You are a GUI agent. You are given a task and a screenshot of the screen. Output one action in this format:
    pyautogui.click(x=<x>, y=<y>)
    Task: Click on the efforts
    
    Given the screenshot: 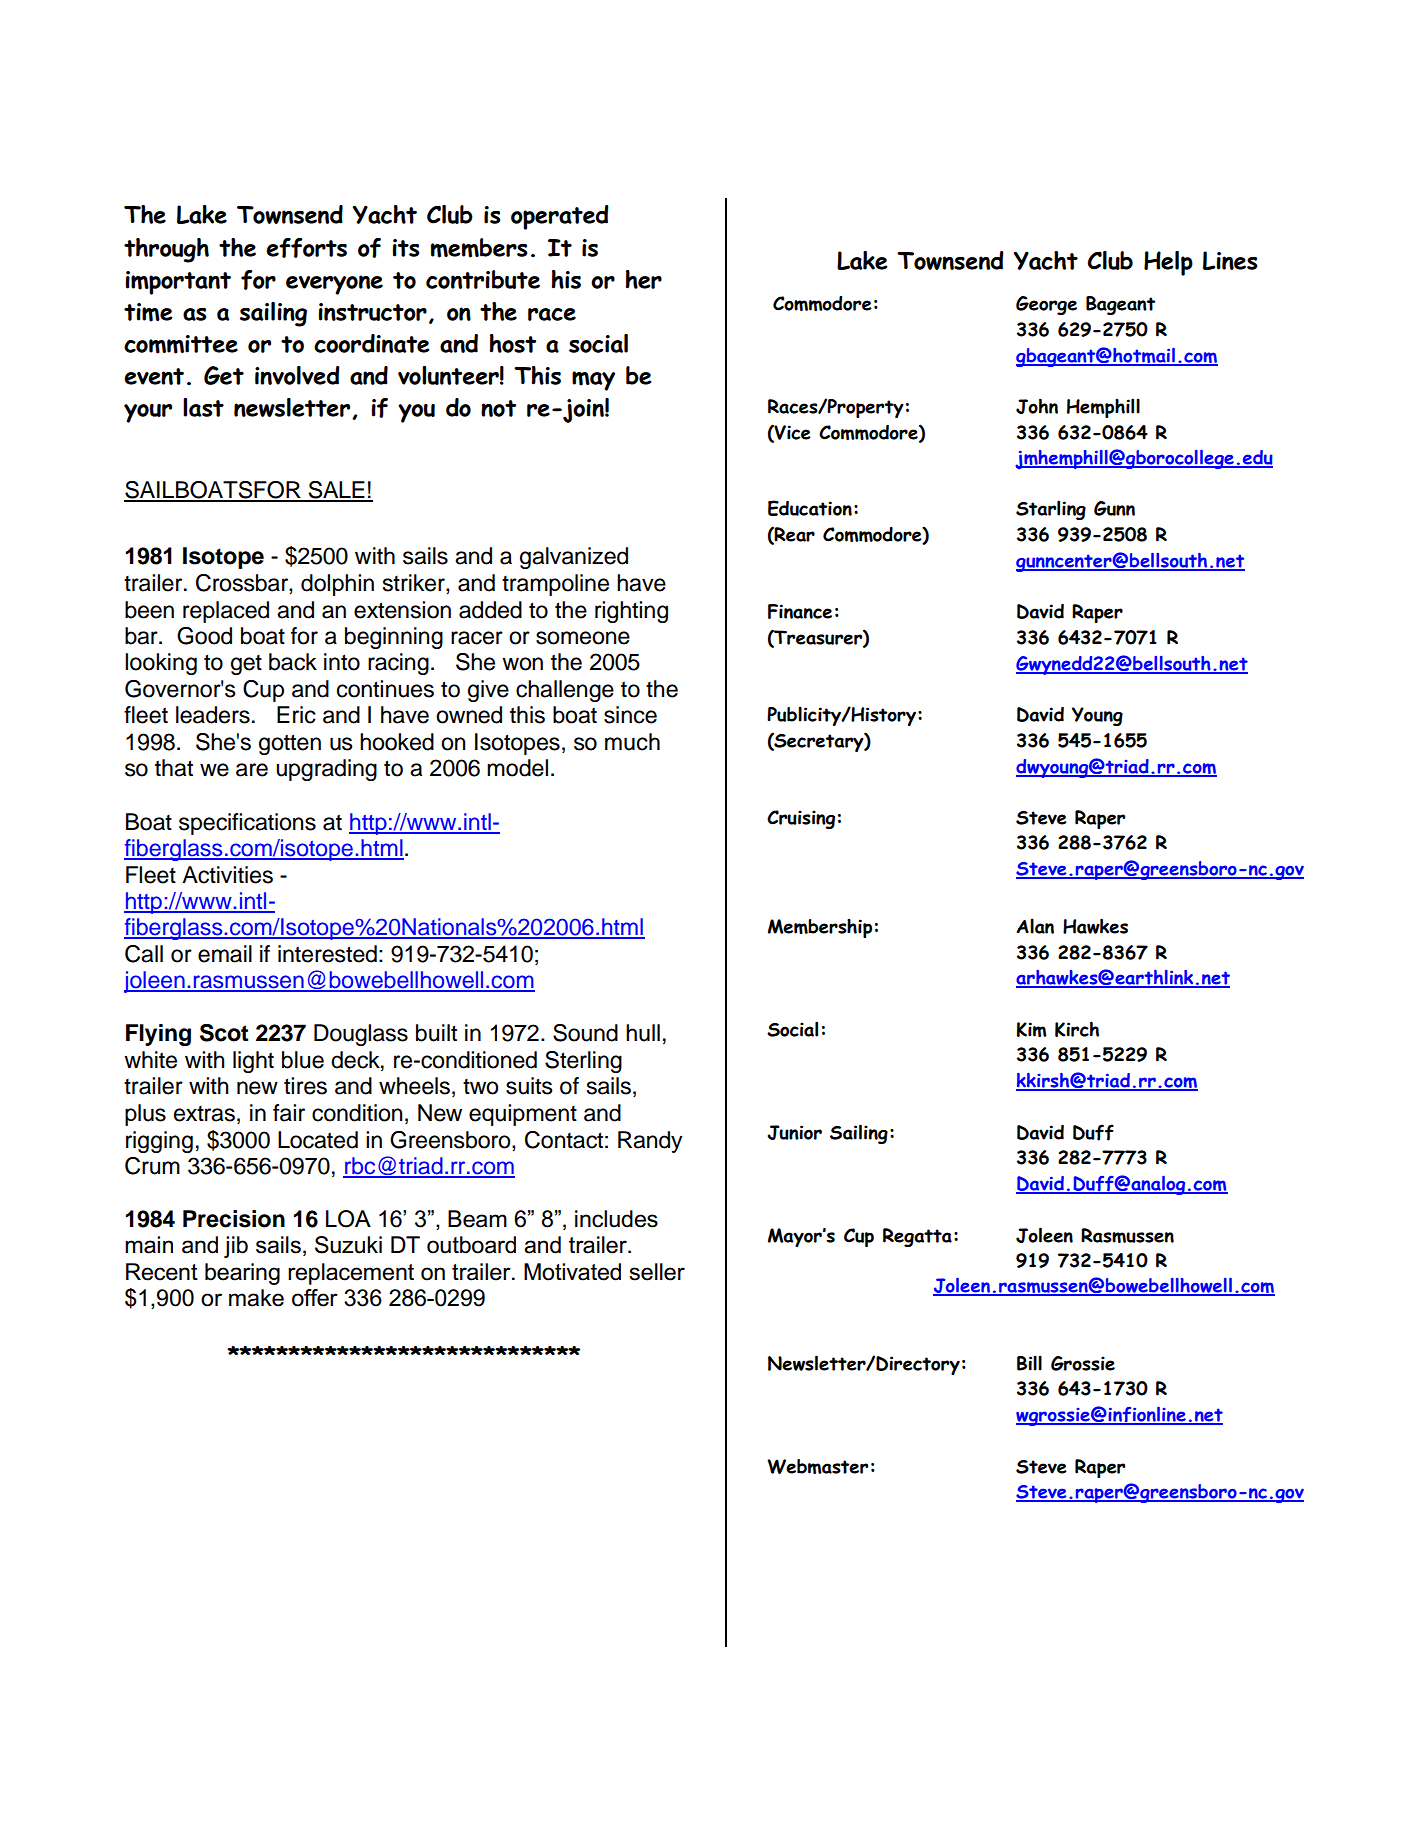 What is the action you would take?
    pyautogui.click(x=306, y=248)
